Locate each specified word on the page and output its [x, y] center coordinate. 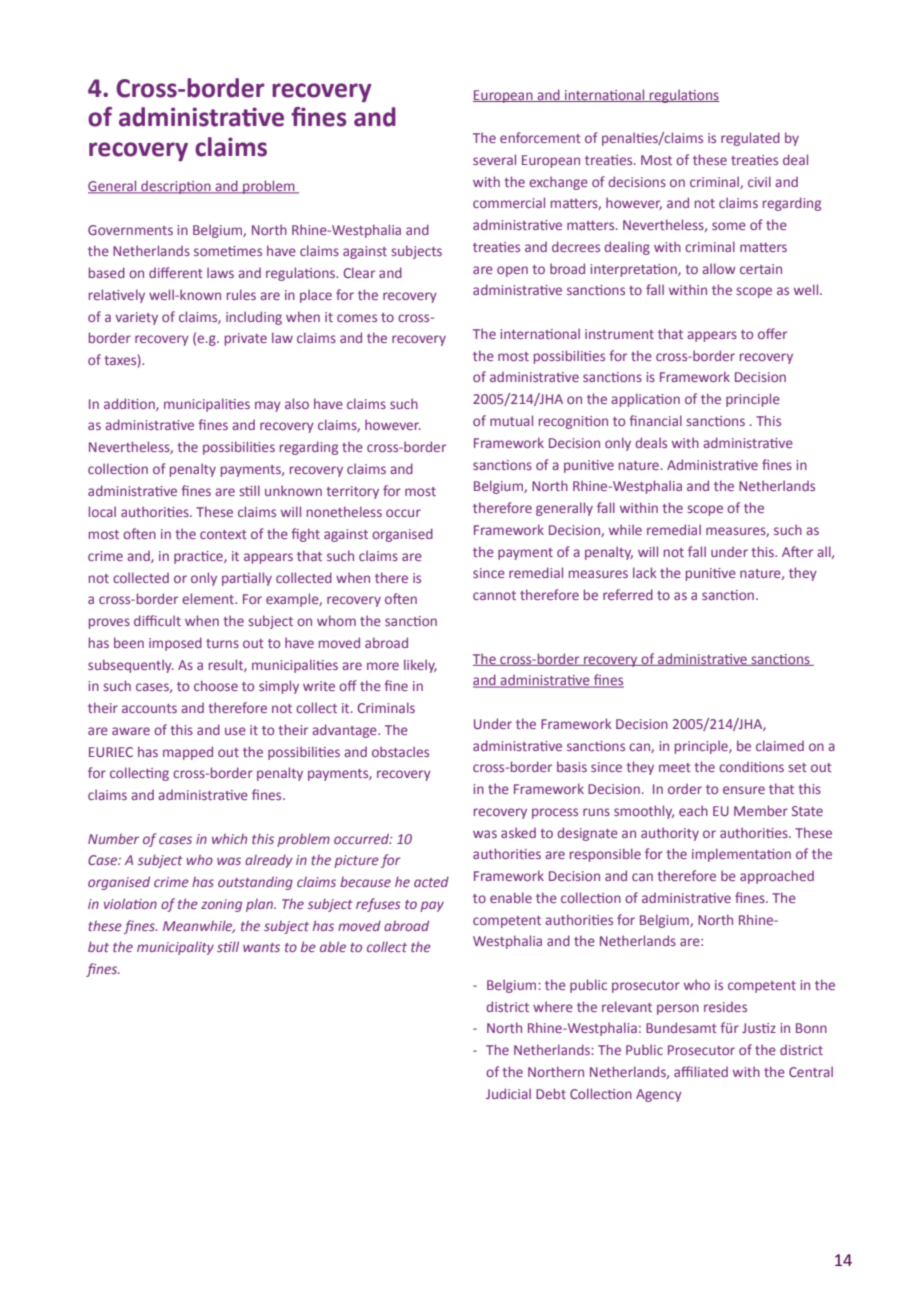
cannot [494, 595]
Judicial [508, 1093]
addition [130, 404]
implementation [741, 855]
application [645, 400]
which [229, 838]
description [176, 187]
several [494, 159]
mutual [511, 420]
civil [759, 181]
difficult [157, 620]
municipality [175, 948]
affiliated [701, 1071]
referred [628, 594]
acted [431, 881]
